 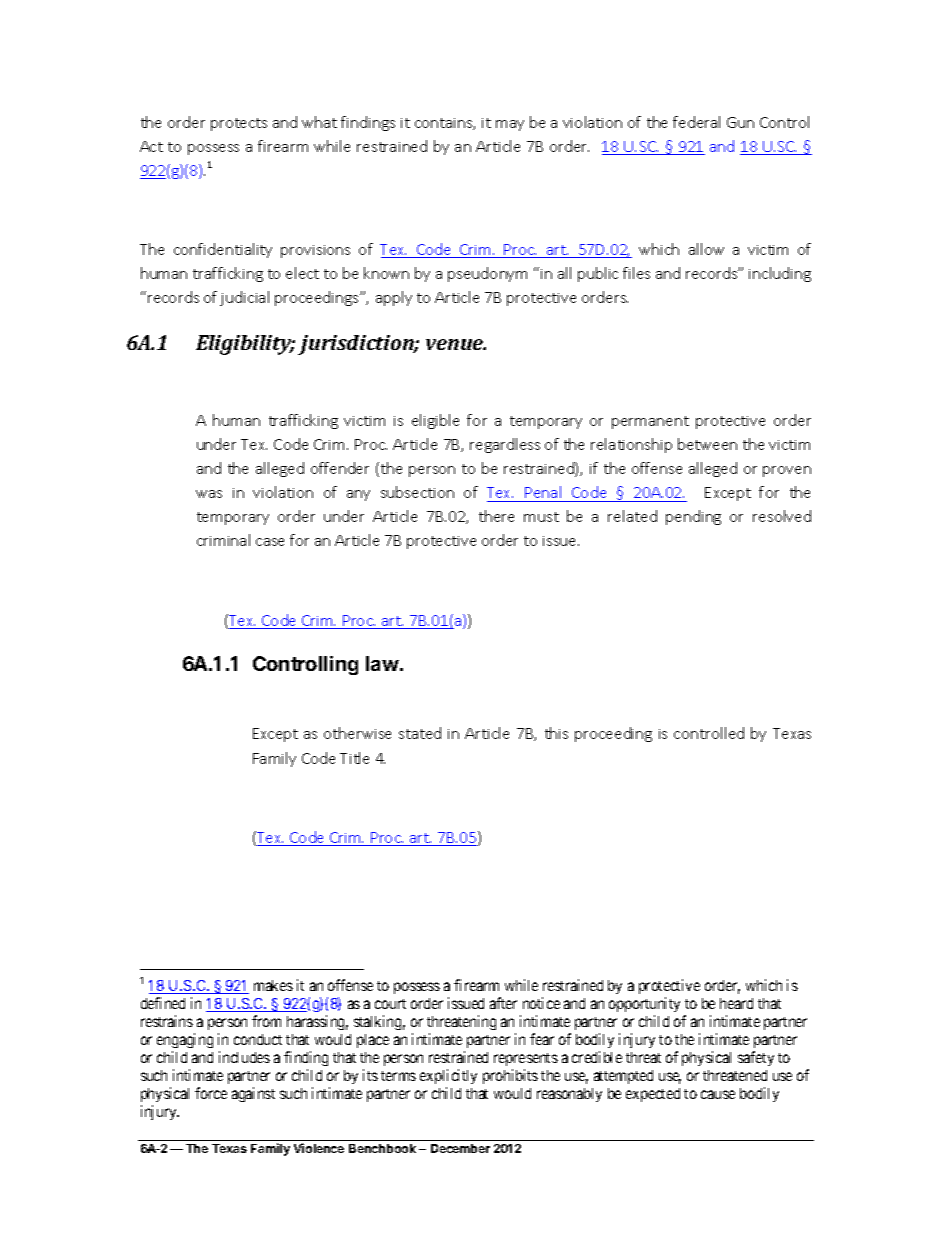 I want to click on protects, so click(x=239, y=124).
